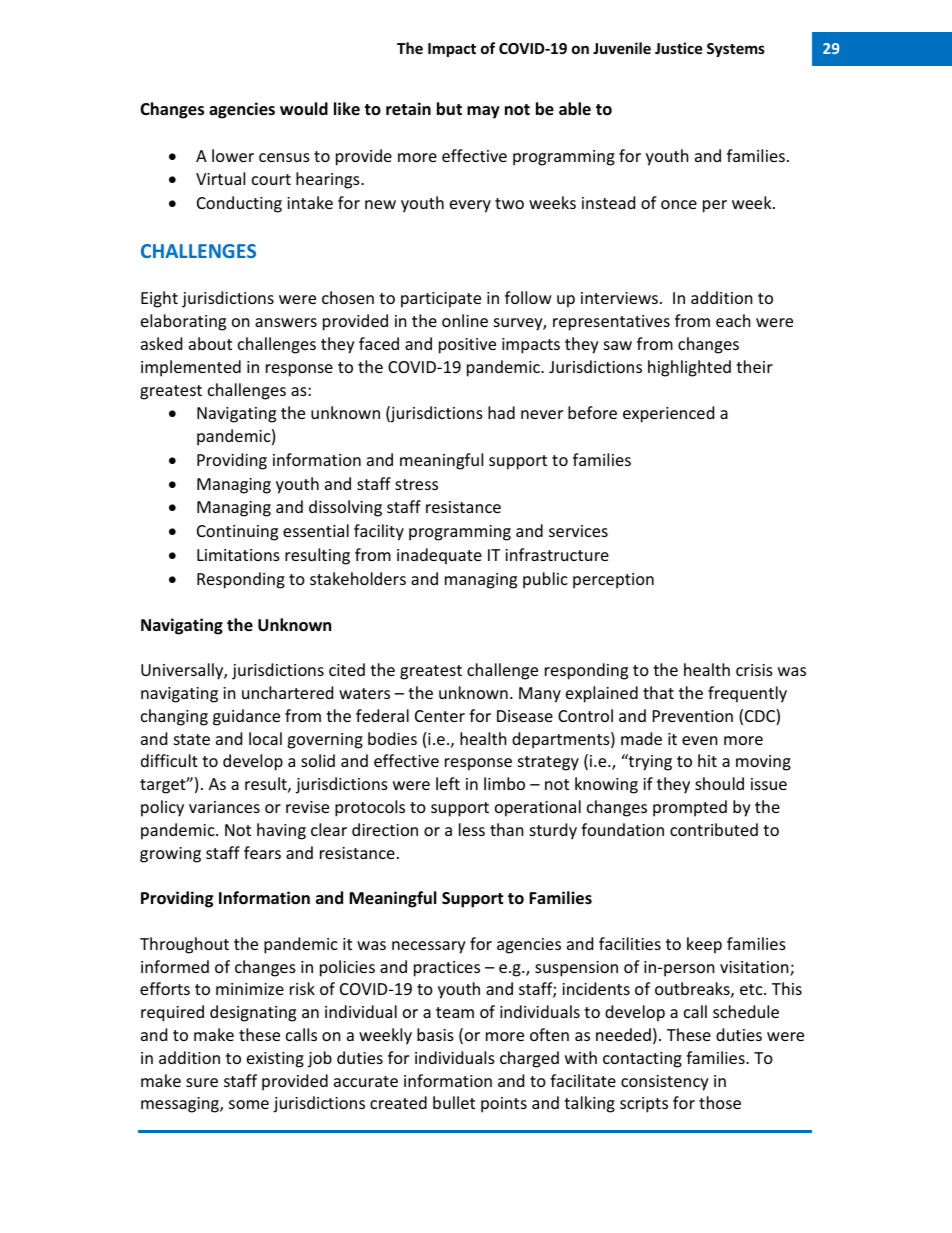 The width and height of the screenshot is (952, 1233). I want to click on perception, so click(613, 581).
